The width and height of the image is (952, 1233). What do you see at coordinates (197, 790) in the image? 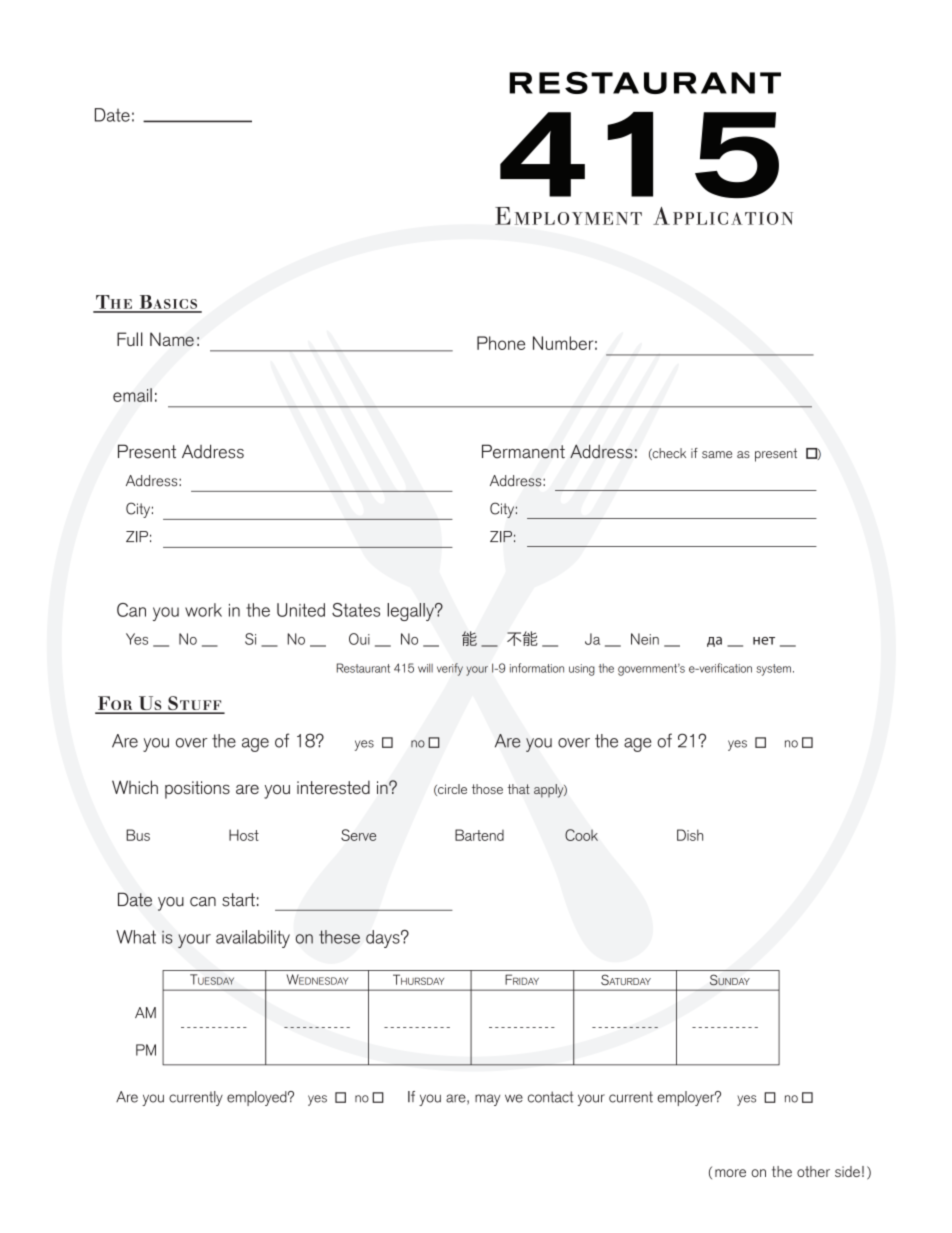
I see `positions` at bounding box center [197, 790].
